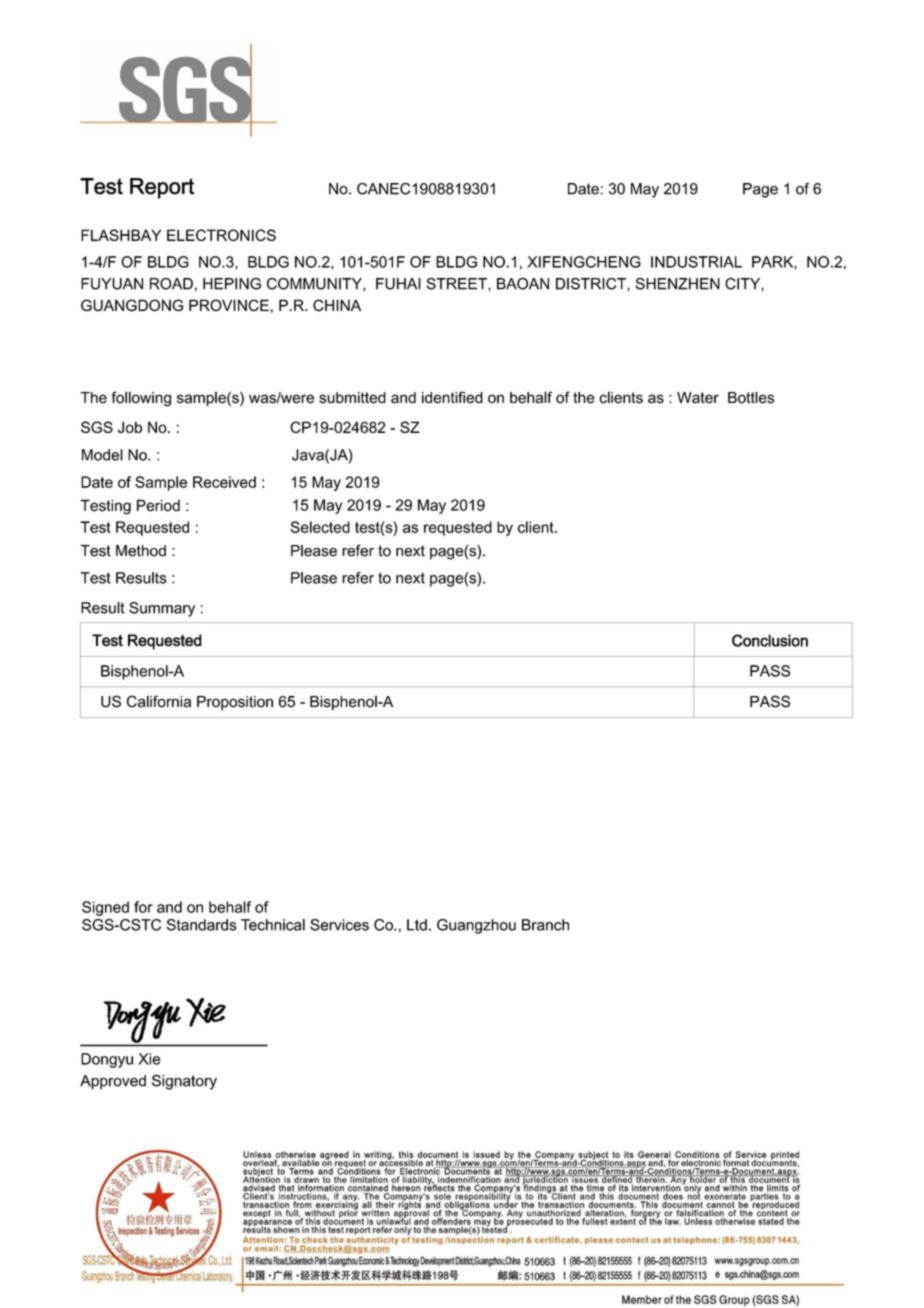  Describe the element at coordinates (457, 284) in the screenshot. I see `STREET` at that location.
